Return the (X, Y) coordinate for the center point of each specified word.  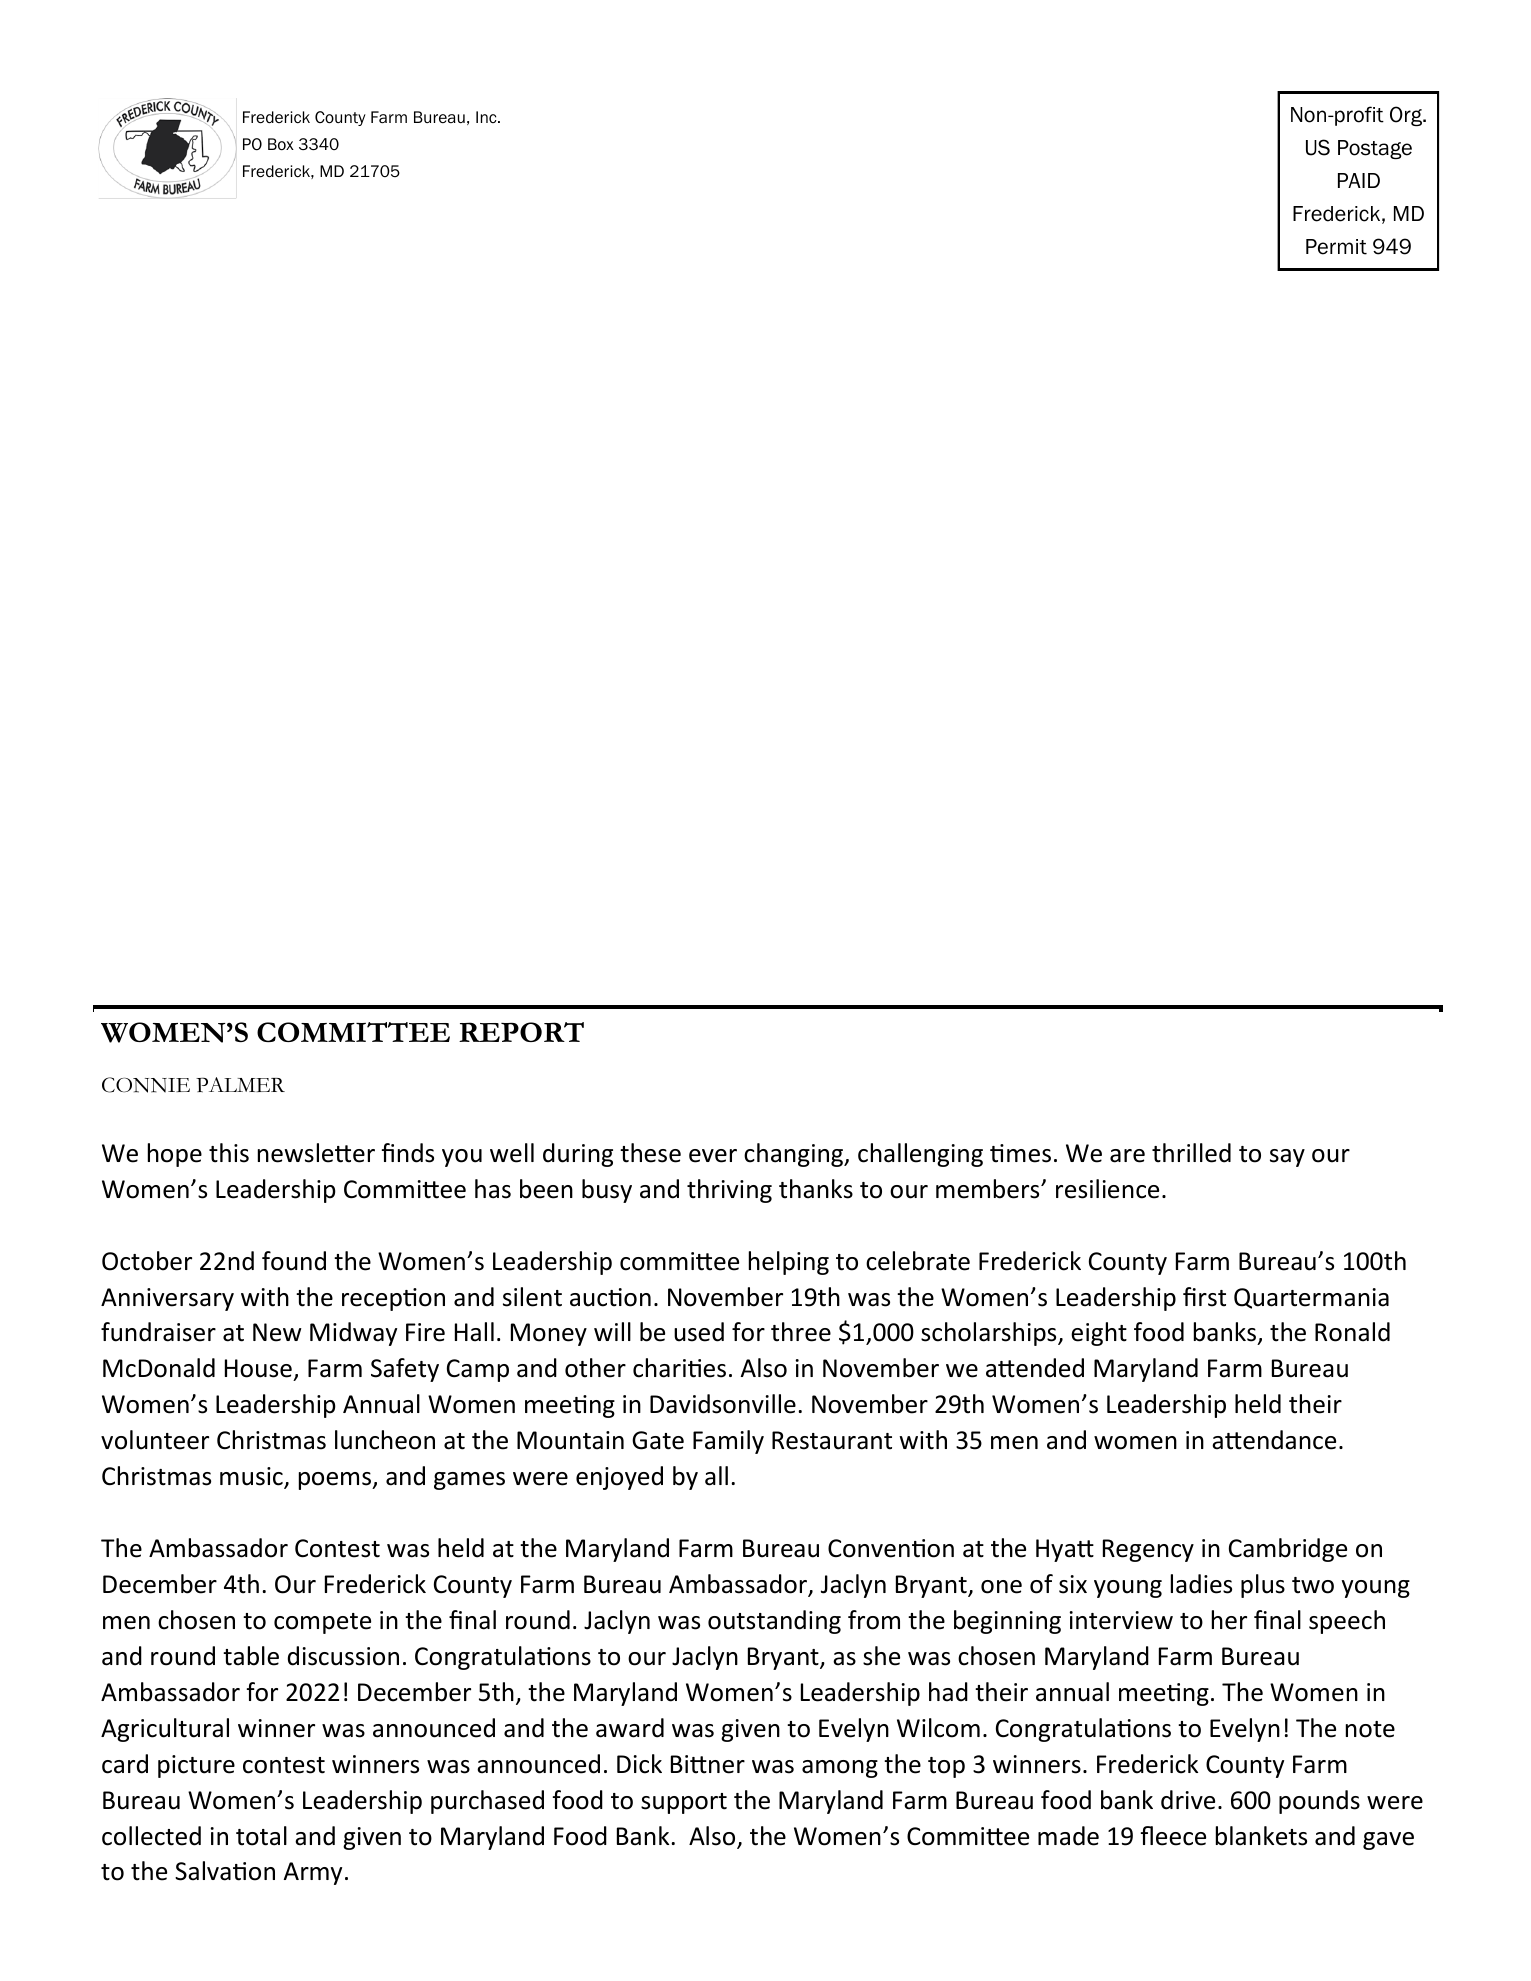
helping (789, 1263)
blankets (1261, 1836)
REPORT (521, 1032)
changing (795, 1155)
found (294, 1261)
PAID (1359, 180)
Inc (487, 117)
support (684, 1803)
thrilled (1191, 1153)
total (261, 1836)
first (1204, 1297)
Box (281, 144)
